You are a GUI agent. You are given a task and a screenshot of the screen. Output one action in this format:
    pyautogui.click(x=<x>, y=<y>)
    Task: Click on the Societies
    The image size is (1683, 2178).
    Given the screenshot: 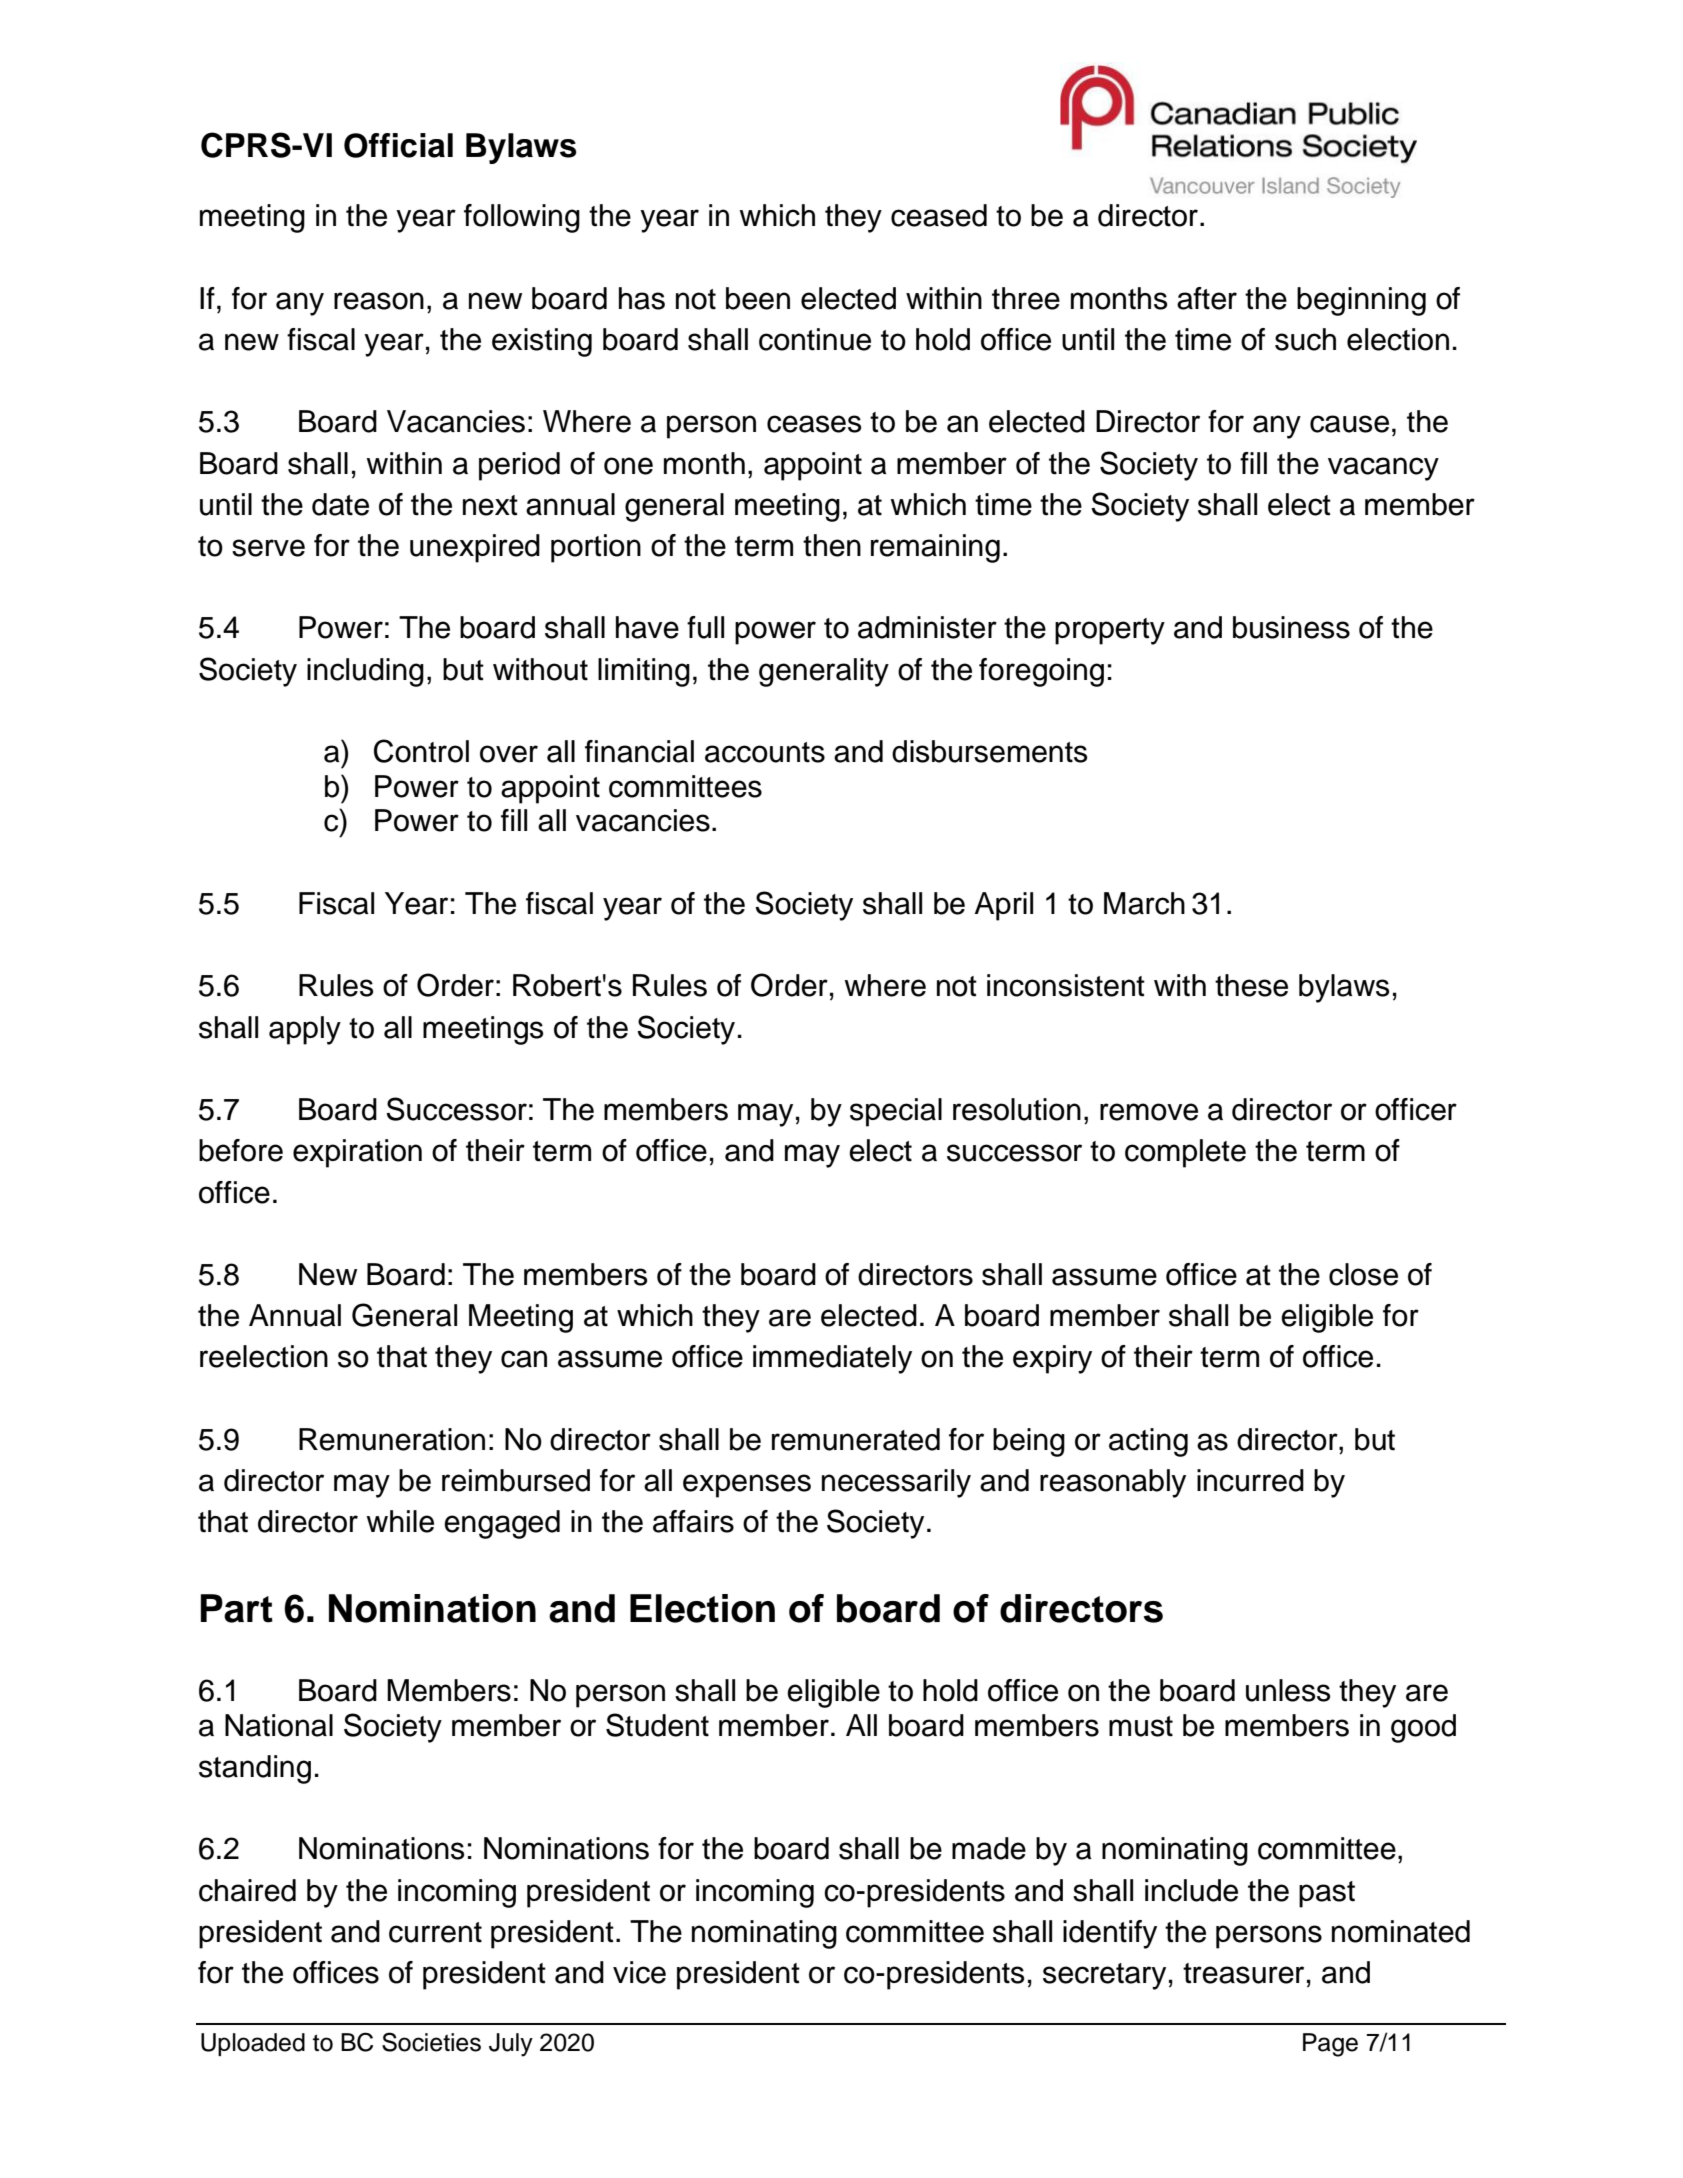 What is the action you would take?
    pyautogui.click(x=431, y=2042)
